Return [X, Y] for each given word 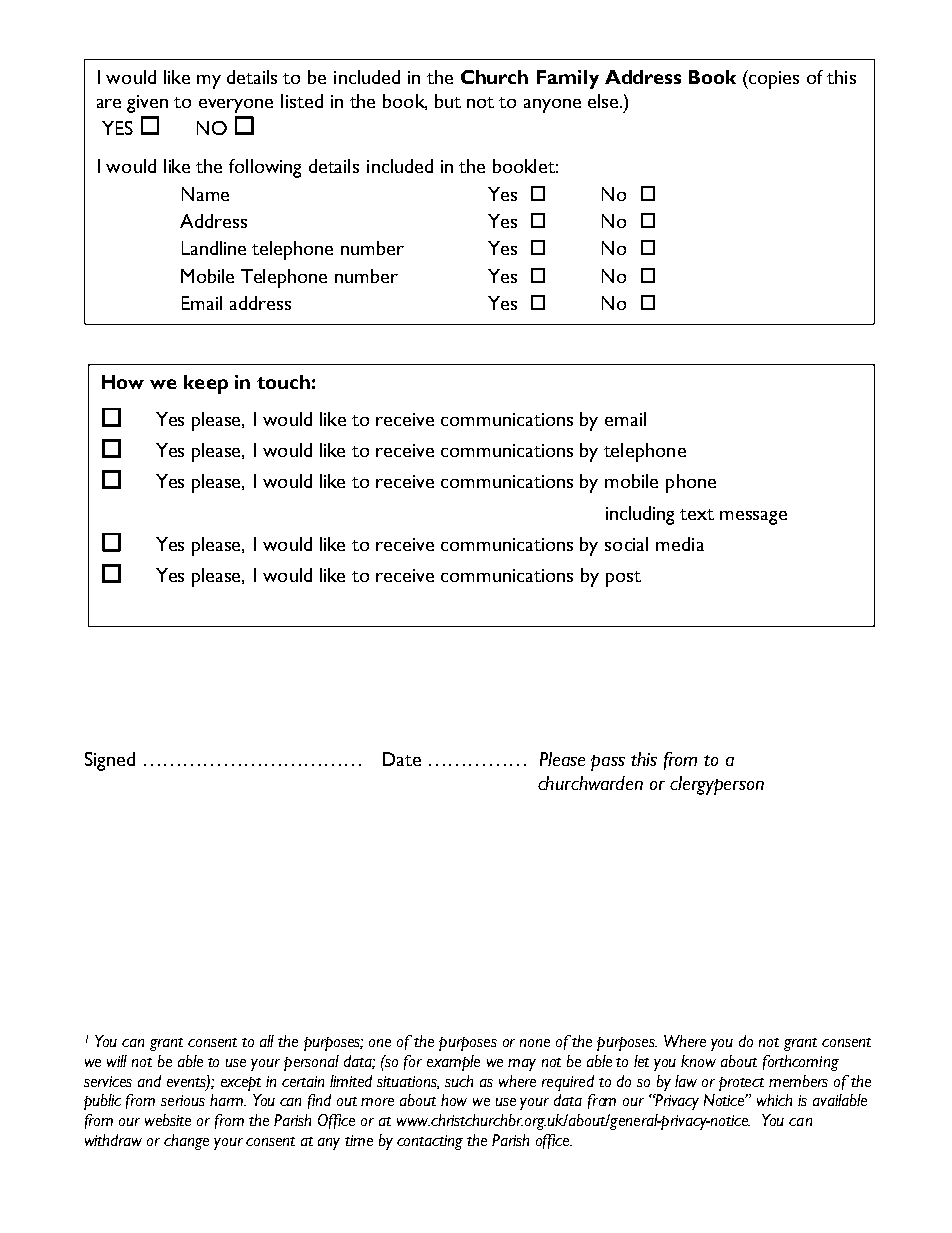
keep [206, 384]
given [147, 104]
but [448, 101]
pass [608, 763]
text [697, 514]
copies [773, 79]
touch [283, 382]
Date [402, 759]
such [459, 1081]
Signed [110, 761]
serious [183, 1100]
